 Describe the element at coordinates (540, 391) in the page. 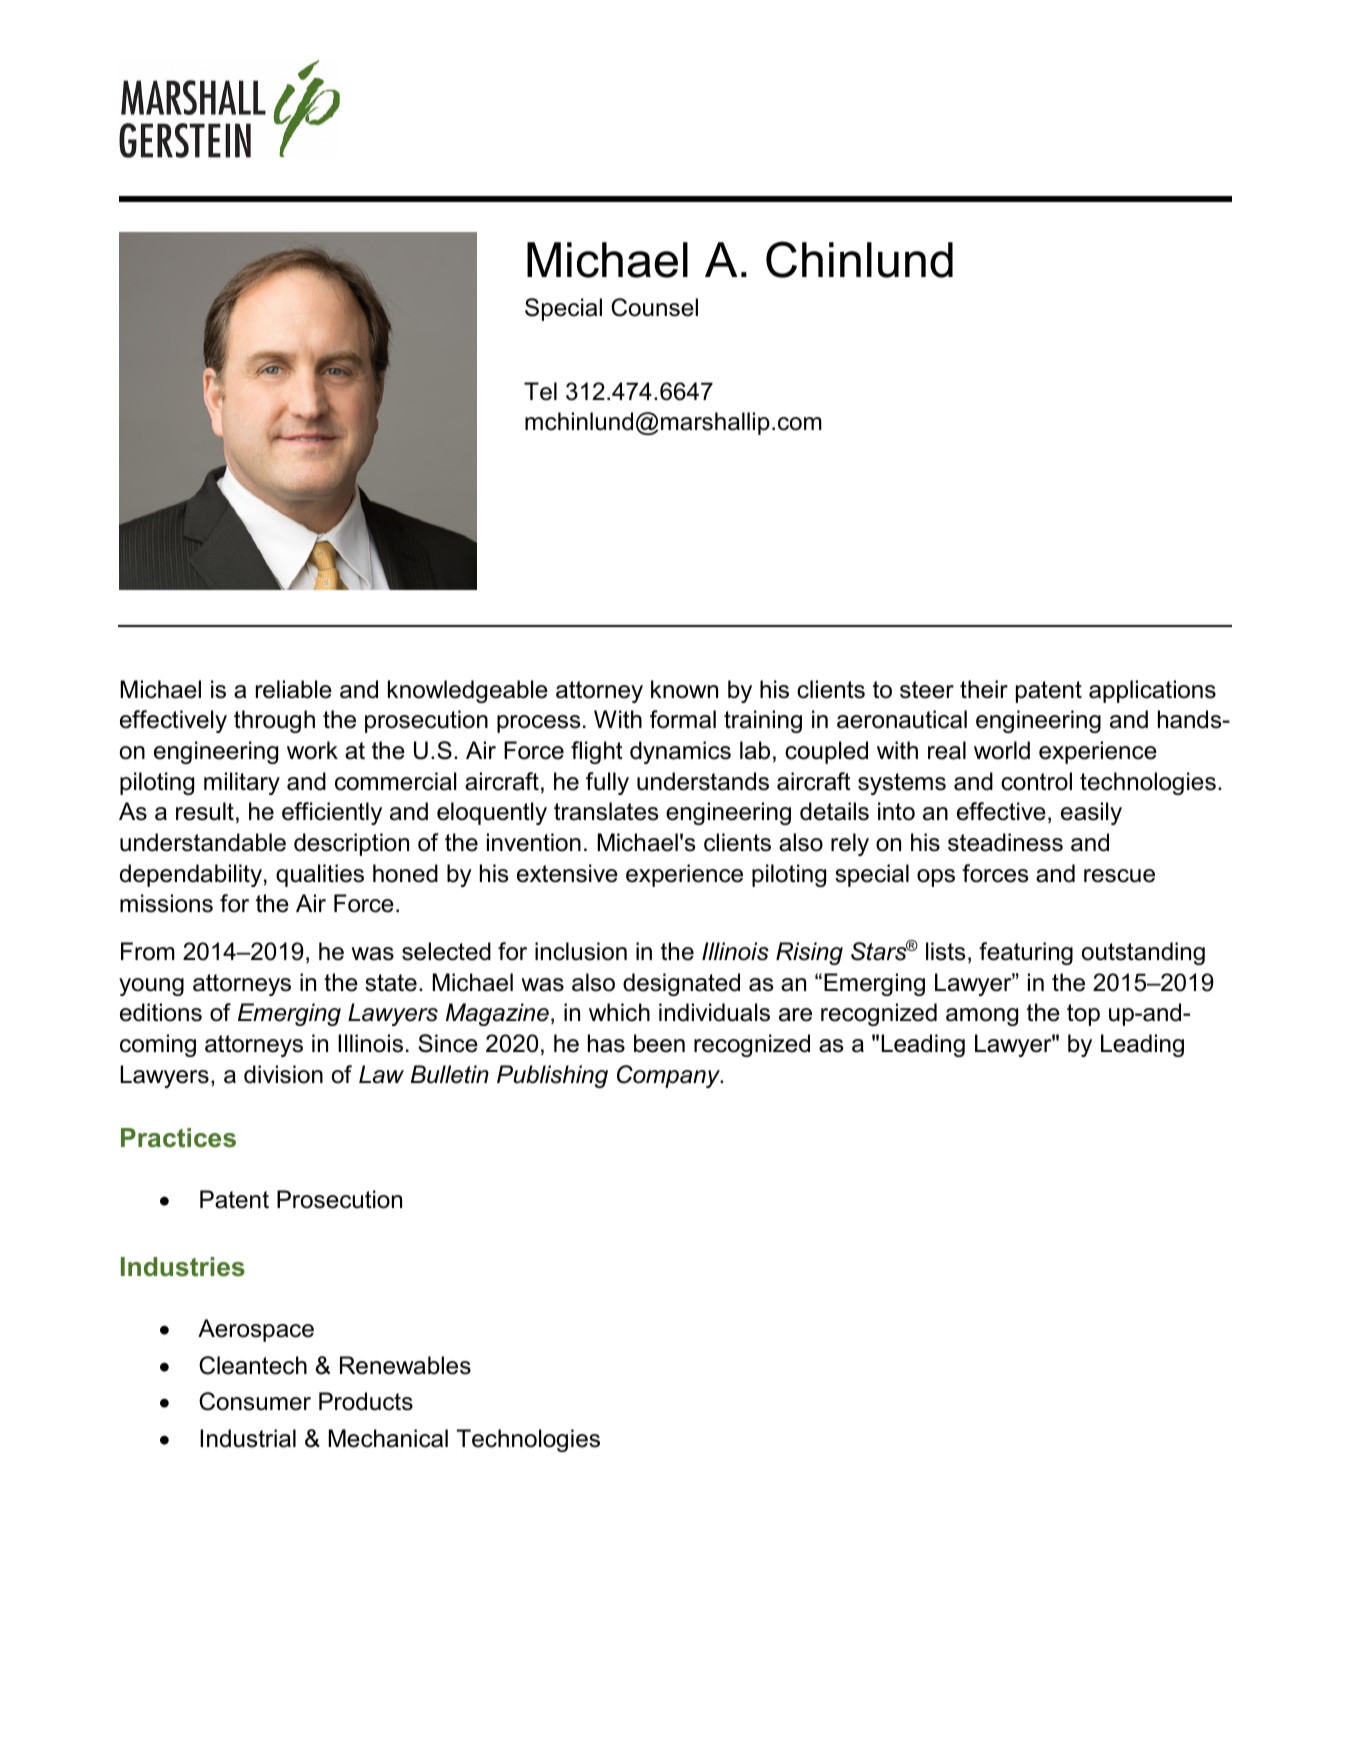

I see `Tel` at that location.
